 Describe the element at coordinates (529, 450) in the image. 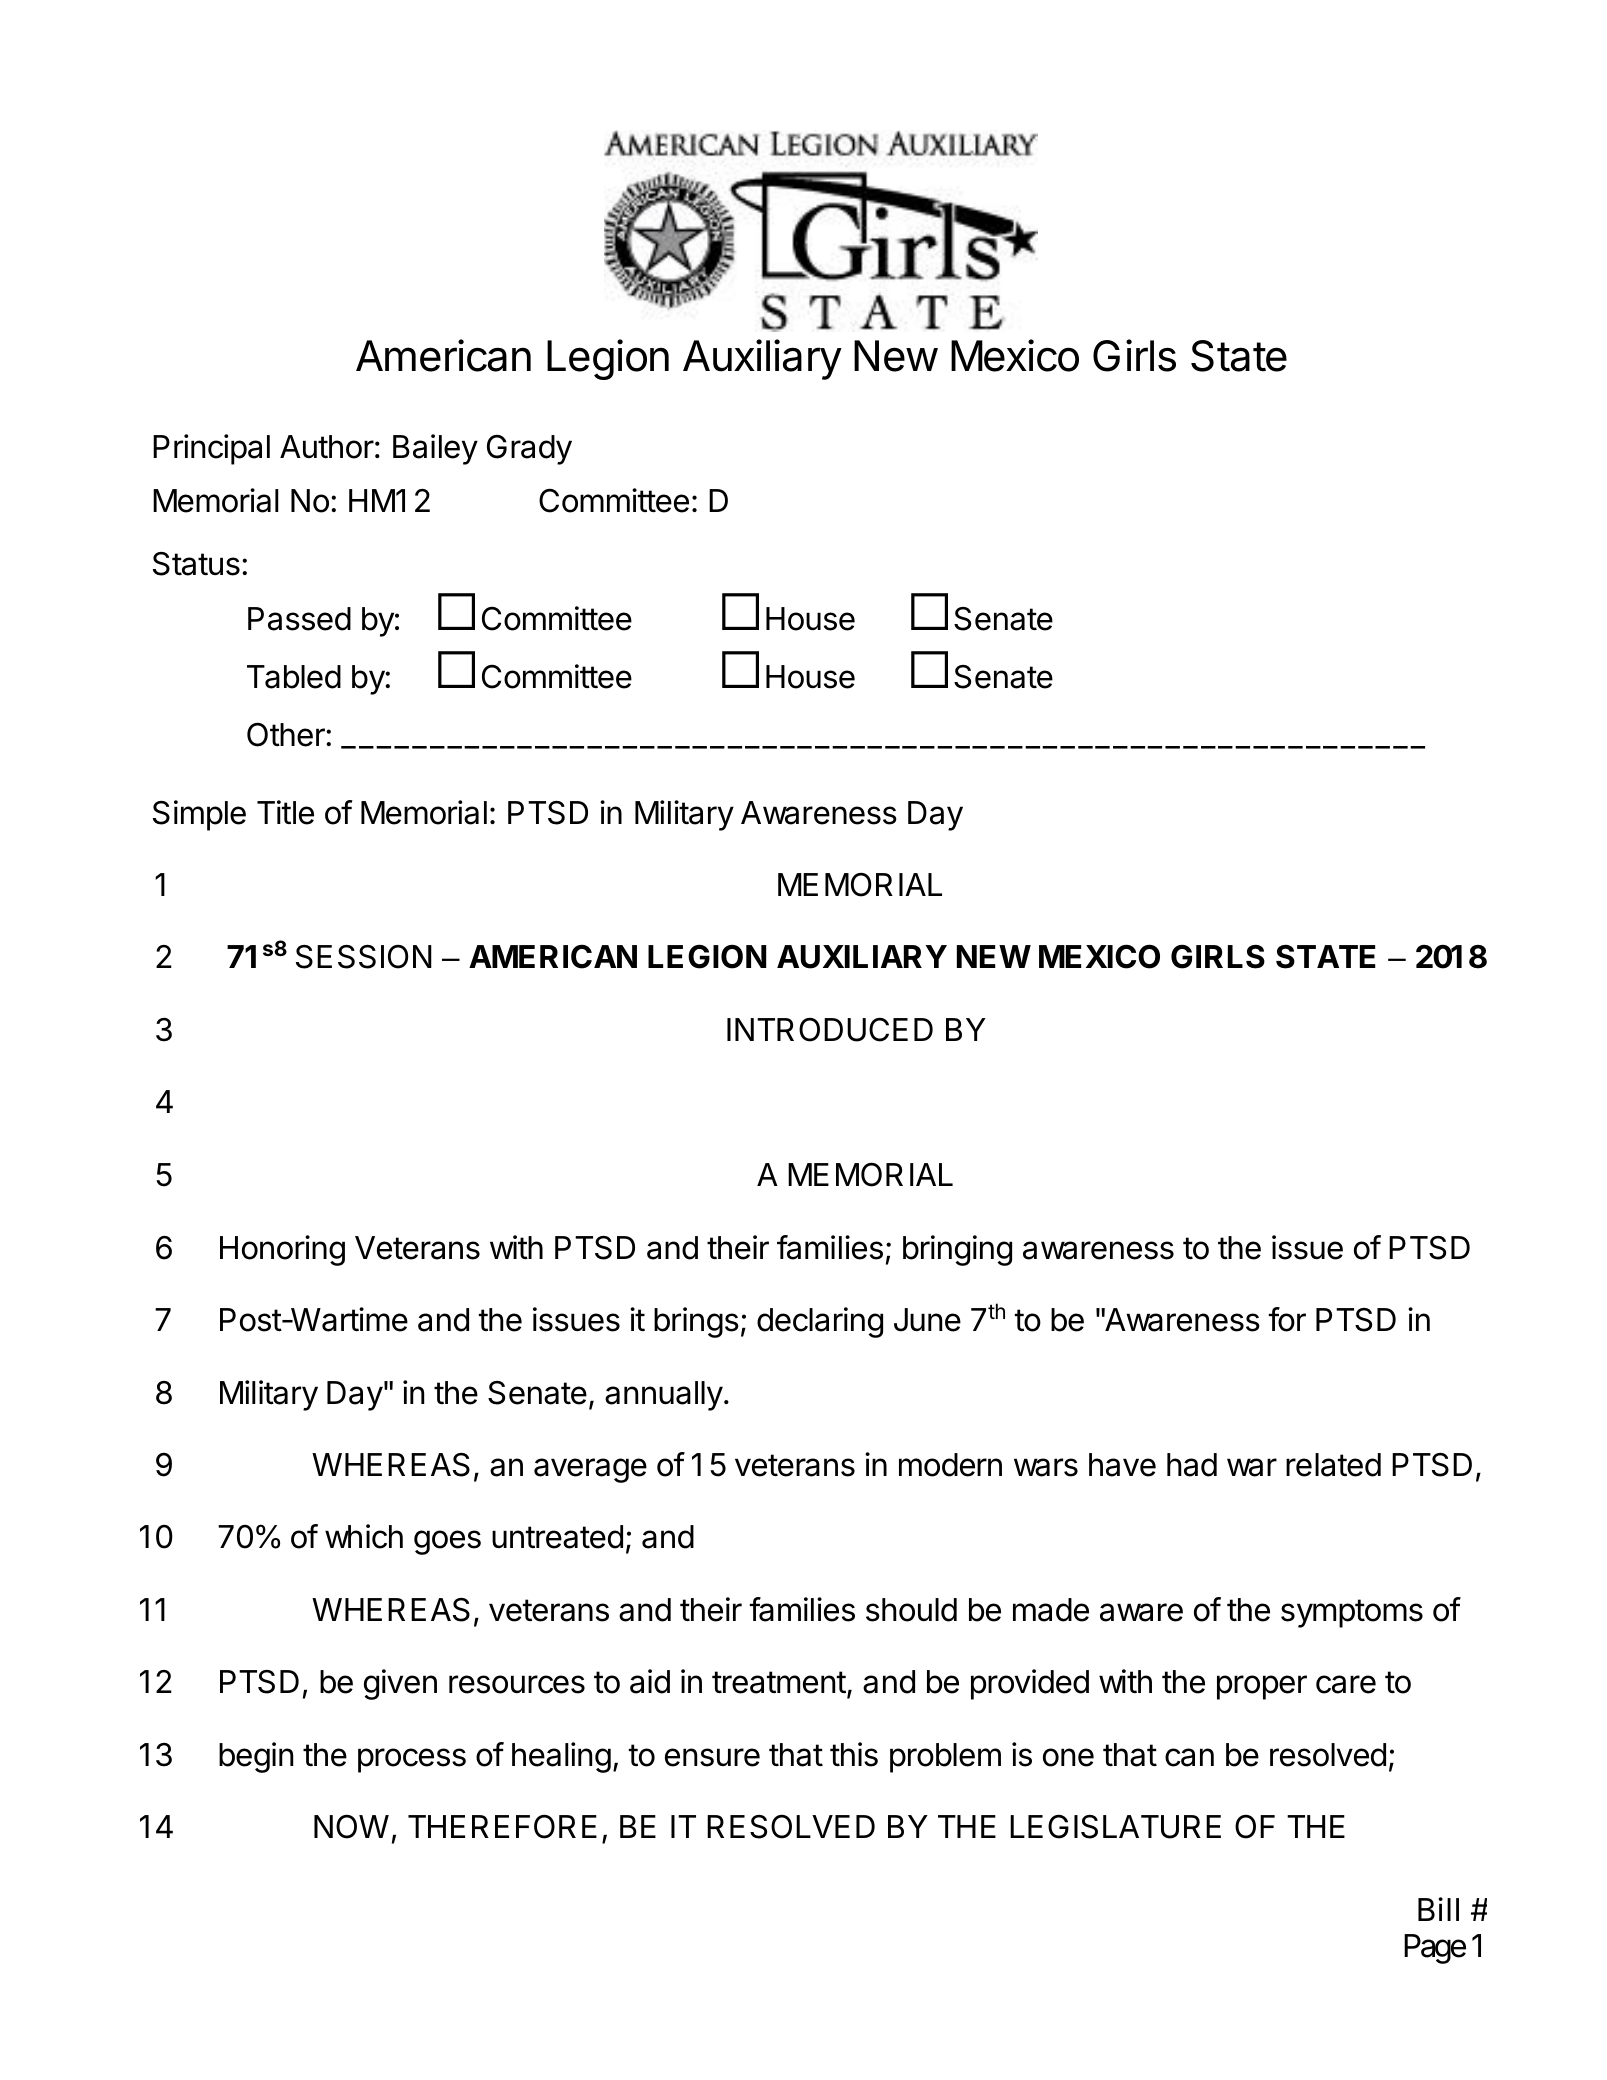

I see `Grady` at that location.
